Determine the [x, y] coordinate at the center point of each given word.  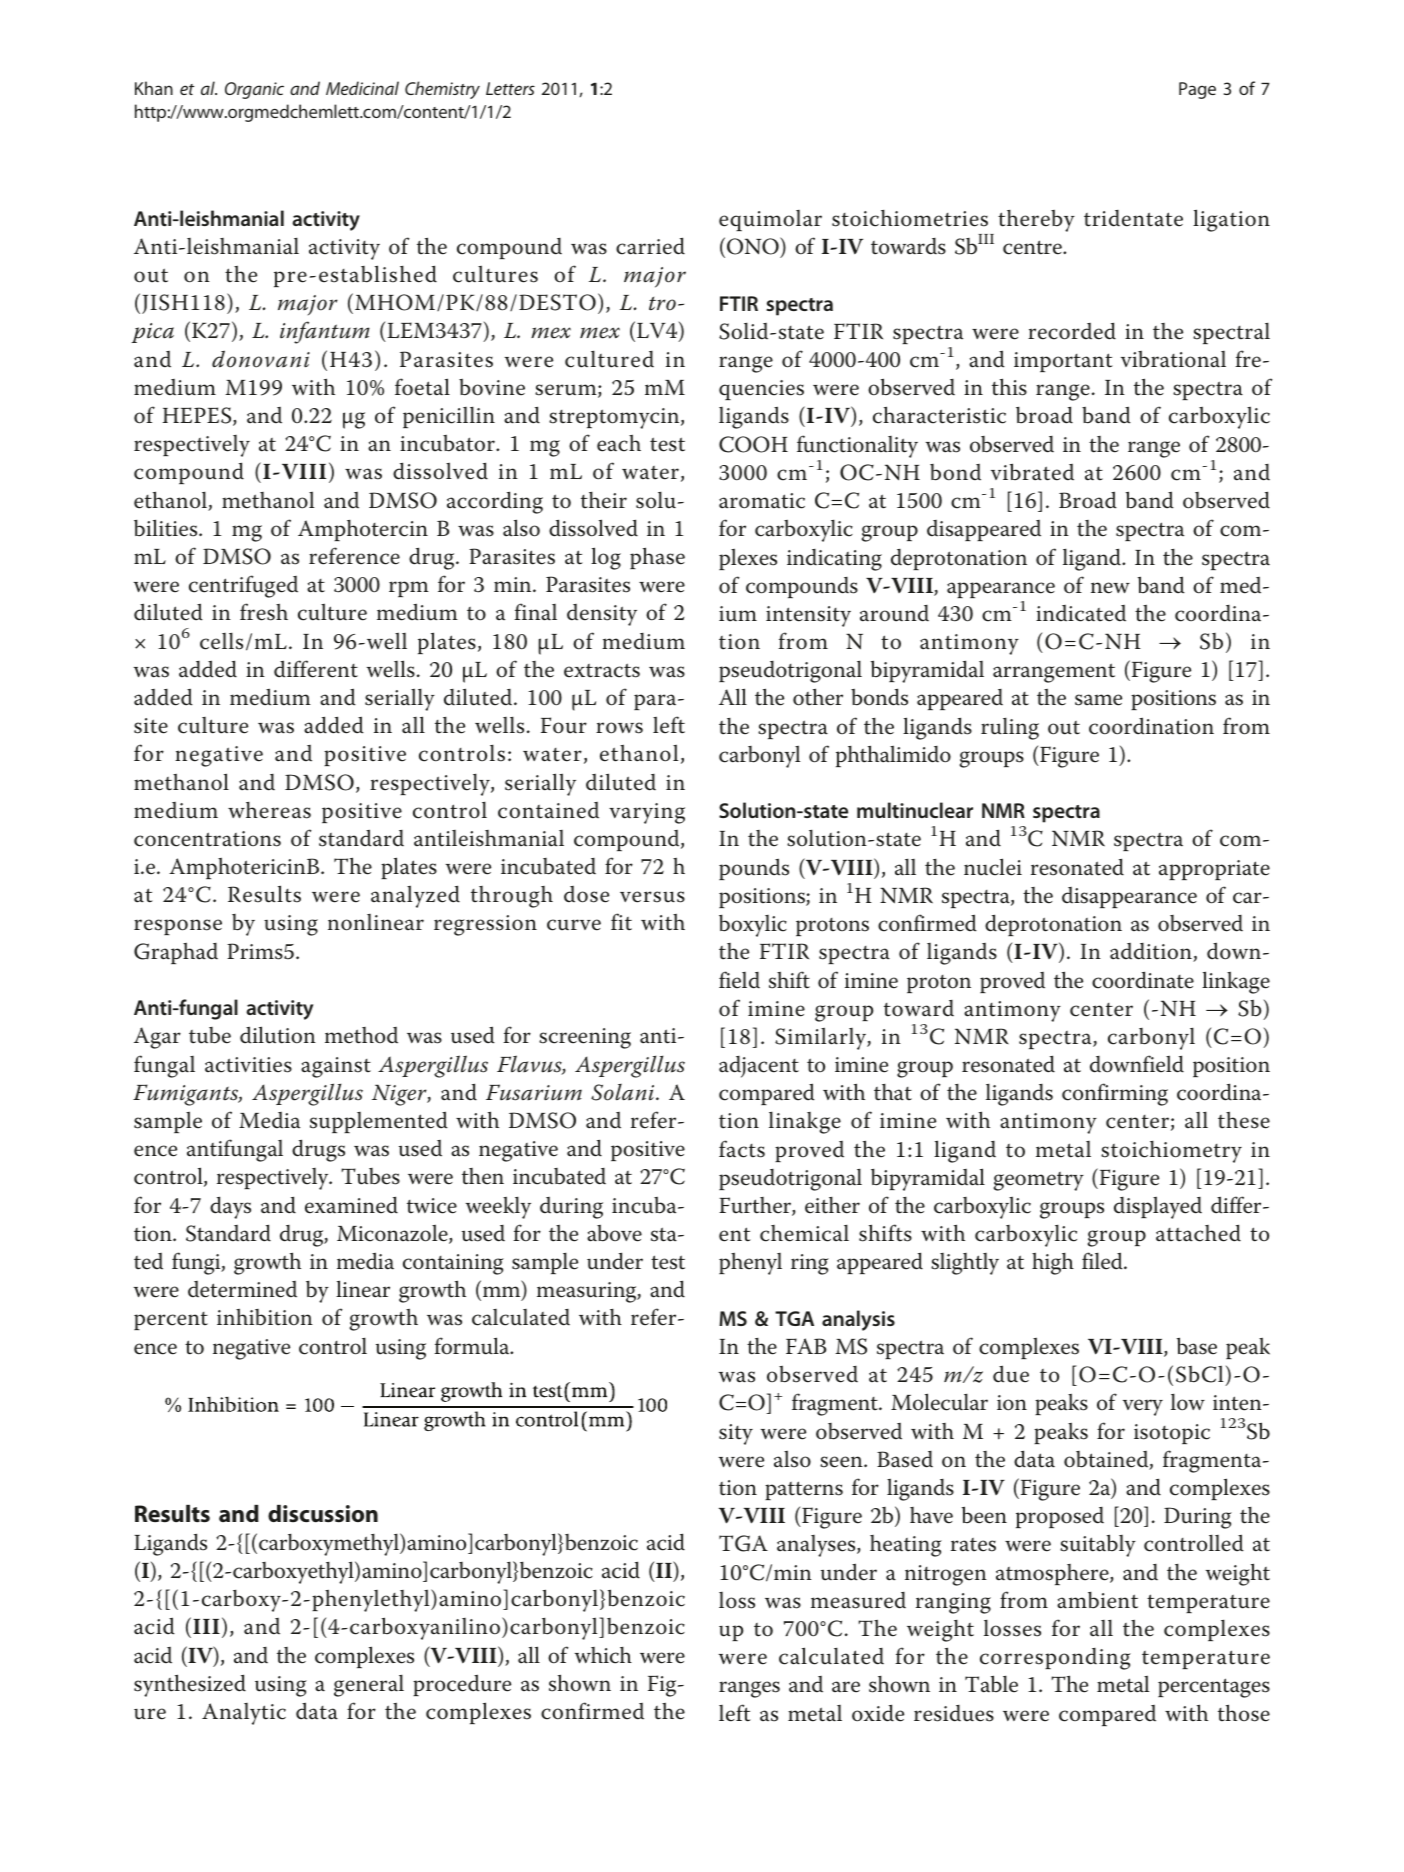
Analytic [244, 1714]
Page [1197, 90]
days [230, 1207]
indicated [1081, 613]
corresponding [1055, 1659]
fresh [264, 612]
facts [742, 1149]
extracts [602, 670]
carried [650, 246]
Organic [254, 90]
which [603, 1655]
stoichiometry [1171, 1152]
